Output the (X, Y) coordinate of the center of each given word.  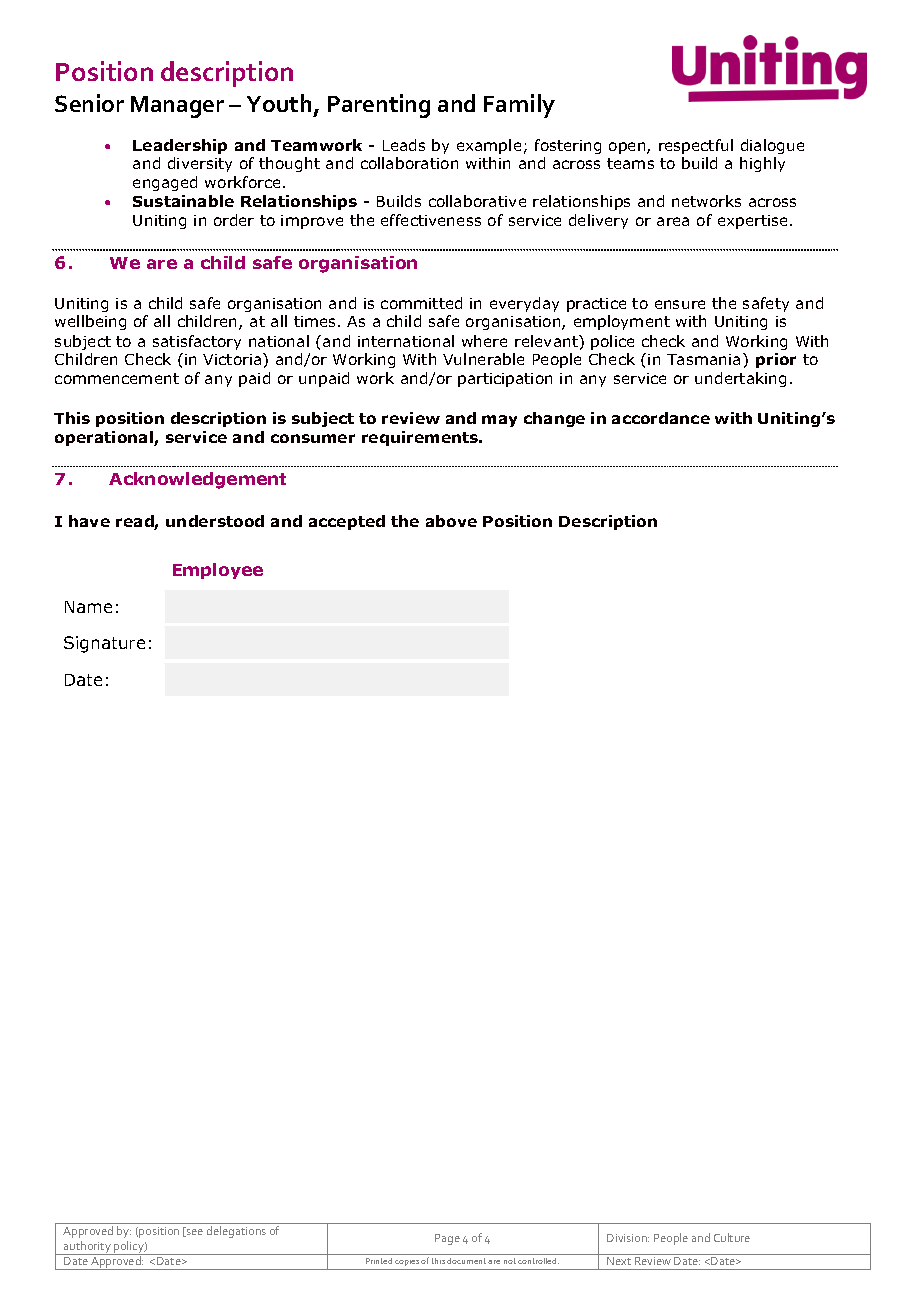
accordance (661, 418)
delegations (236, 1232)
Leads (404, 145)
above (451, 521)
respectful (696, 146)
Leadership (180, 146)
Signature (104, 644)
